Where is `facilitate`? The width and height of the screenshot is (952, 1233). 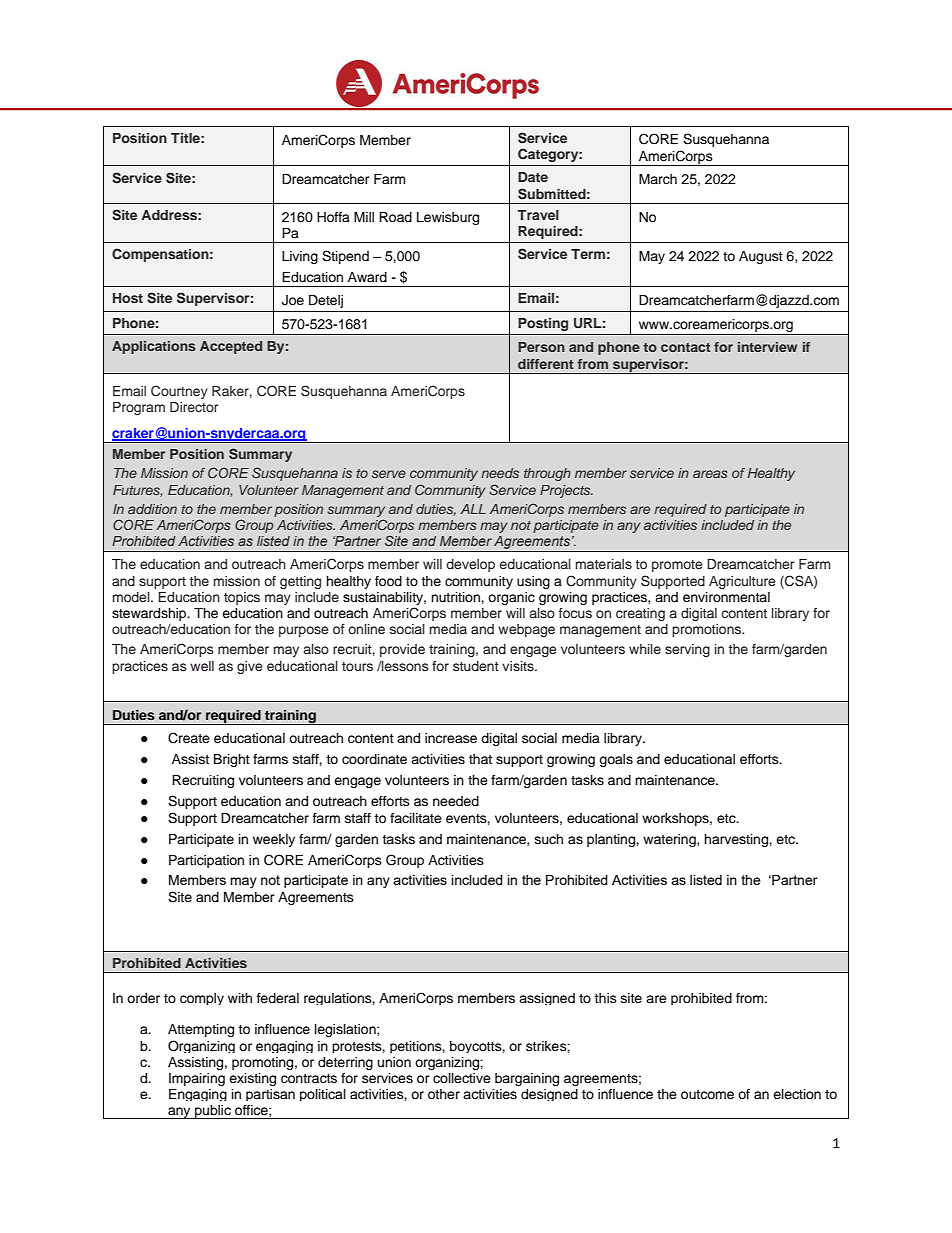 facilitate is located at coordinates (416, 818).
